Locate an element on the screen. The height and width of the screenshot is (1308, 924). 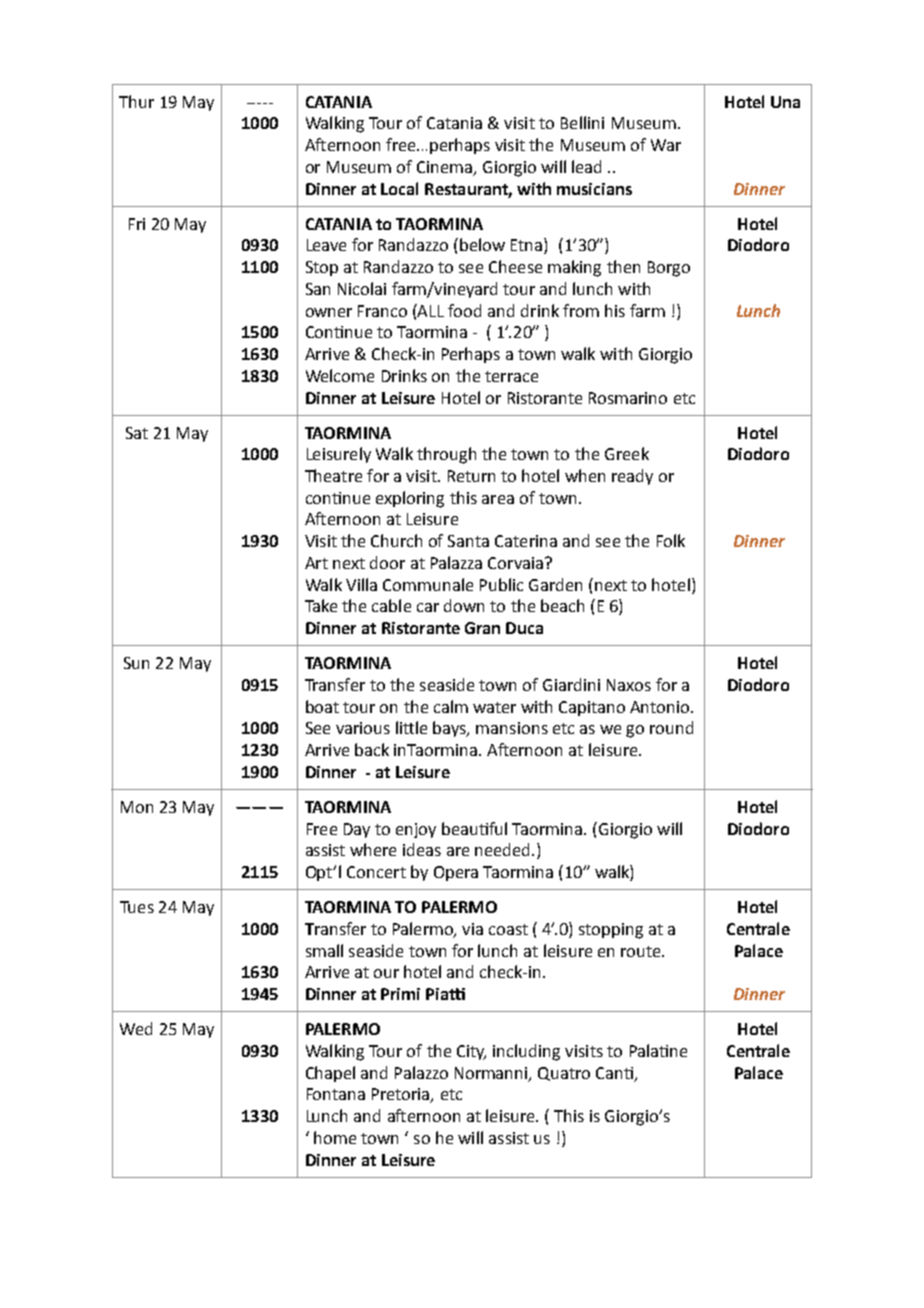
Greek is located at coordinates (627, 453).
